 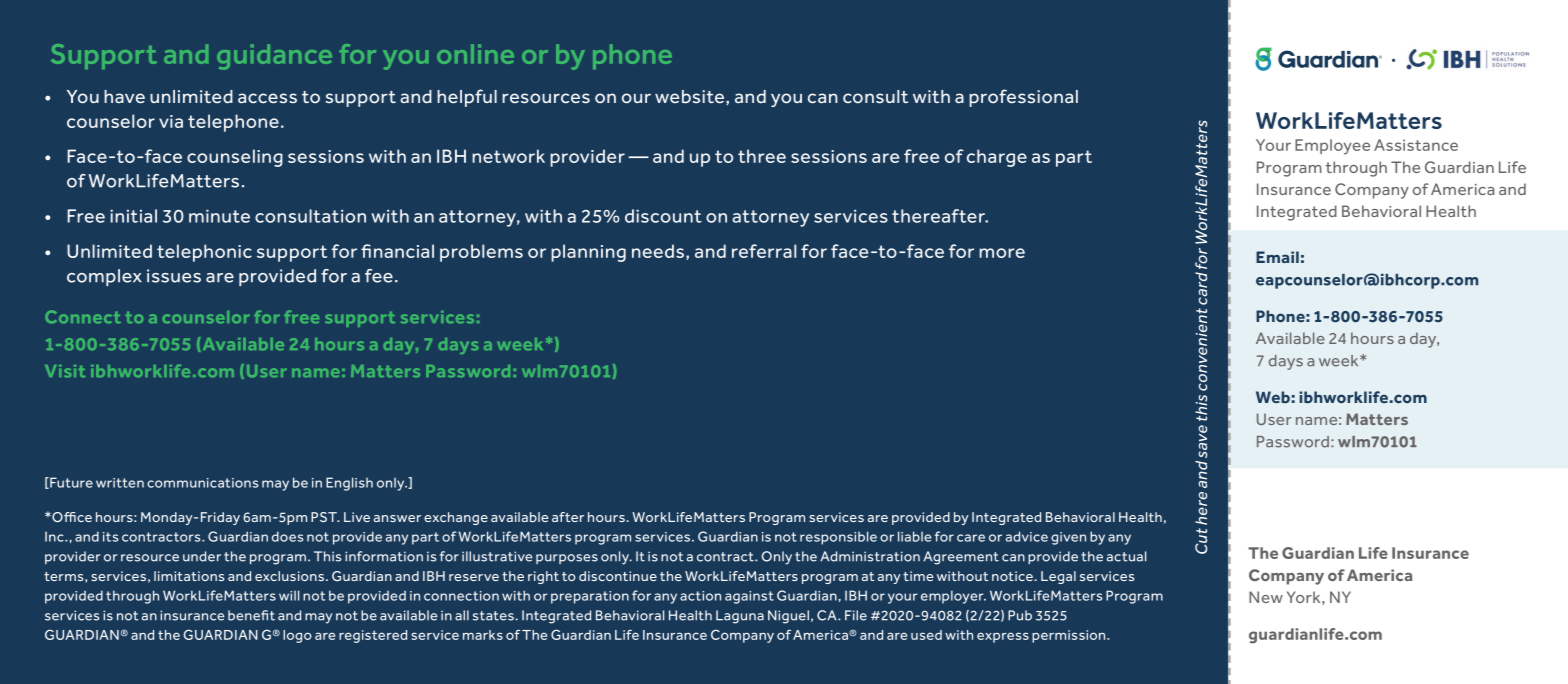 What do you see at coordinates (274, 57) in the image?
I see `guidance` at bounding box center [274, 57].
